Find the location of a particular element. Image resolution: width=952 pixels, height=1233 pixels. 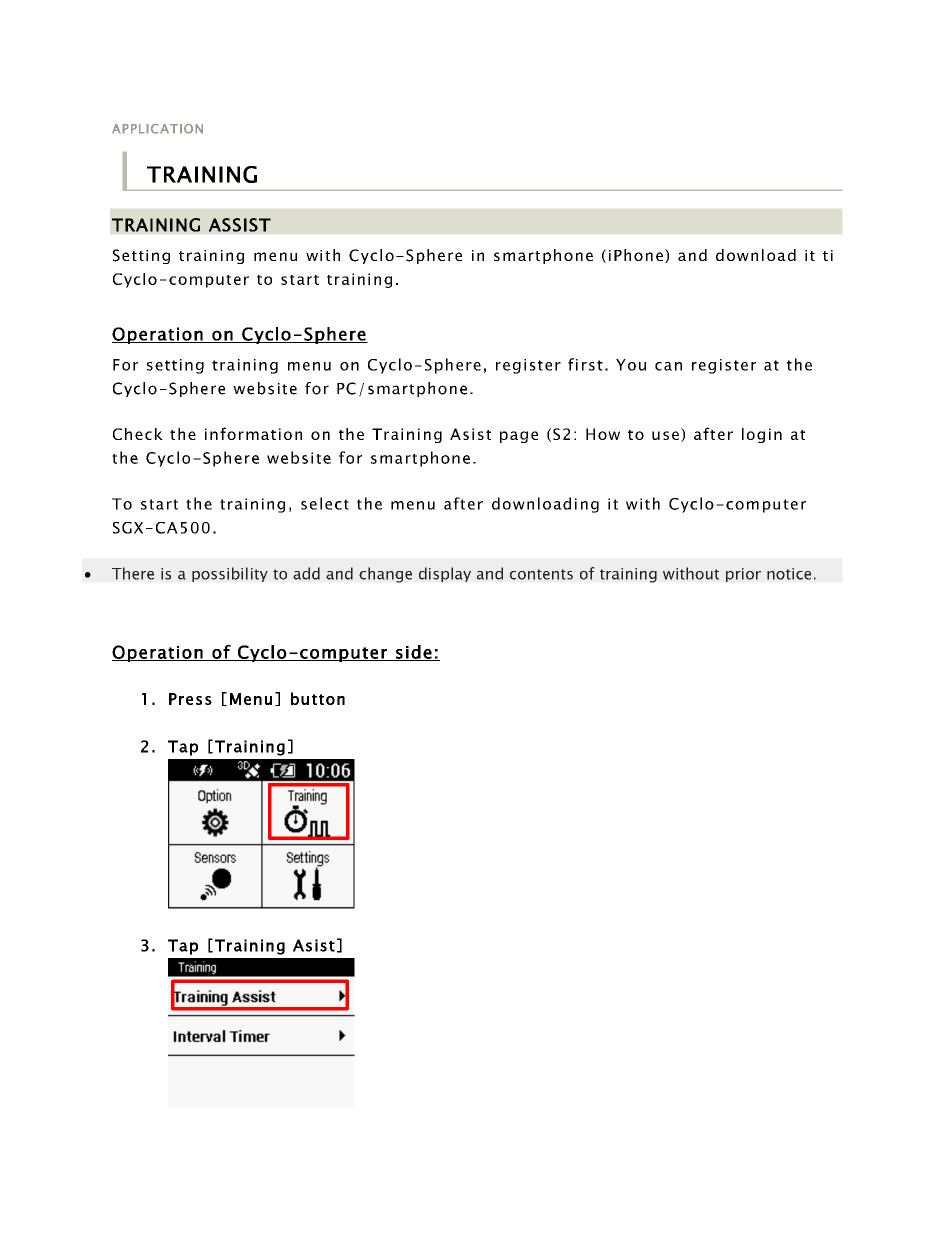

Press is located at coordinates (190, 699).
